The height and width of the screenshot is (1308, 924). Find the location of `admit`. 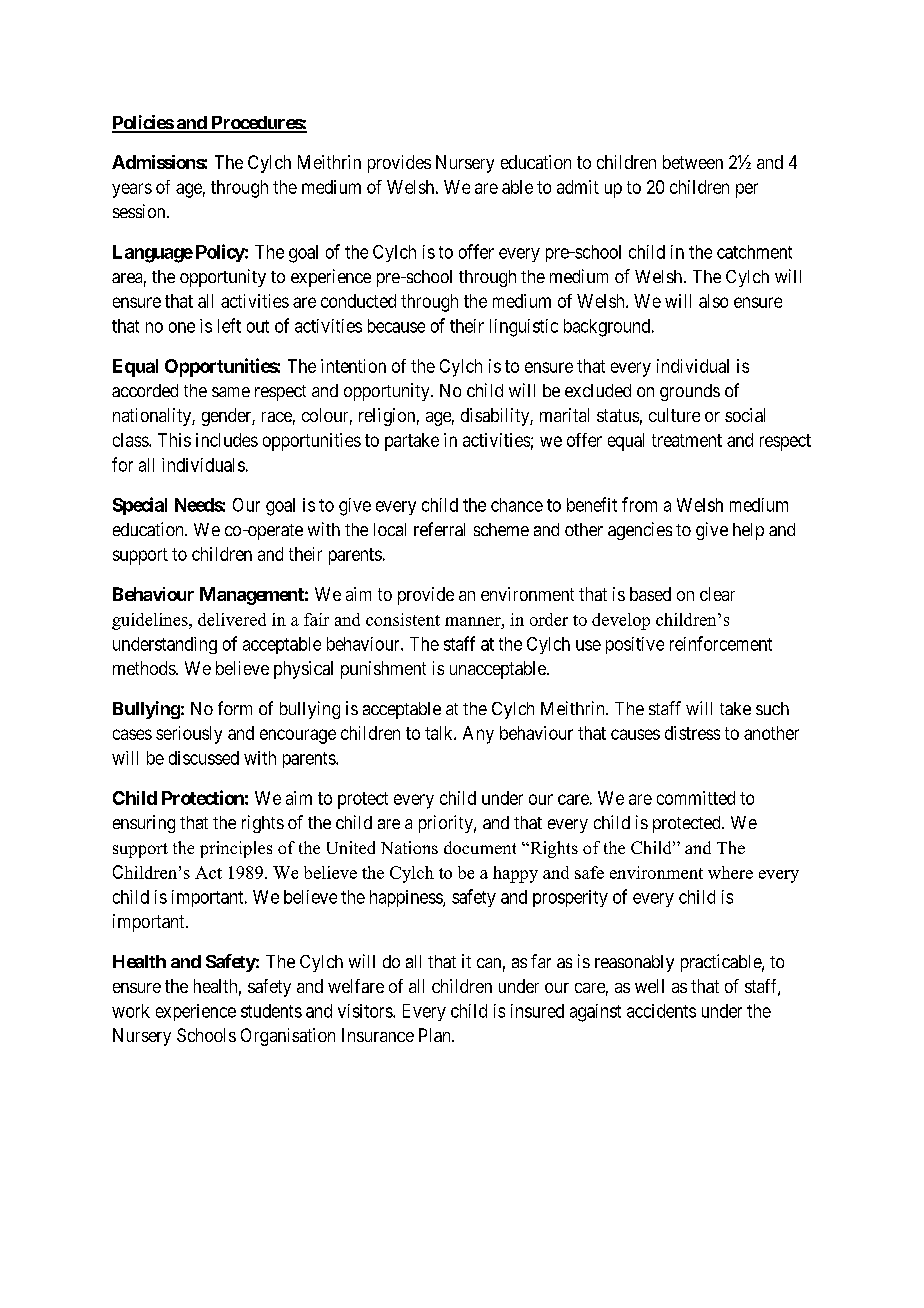

admit is located at coordinates (578, 187).
